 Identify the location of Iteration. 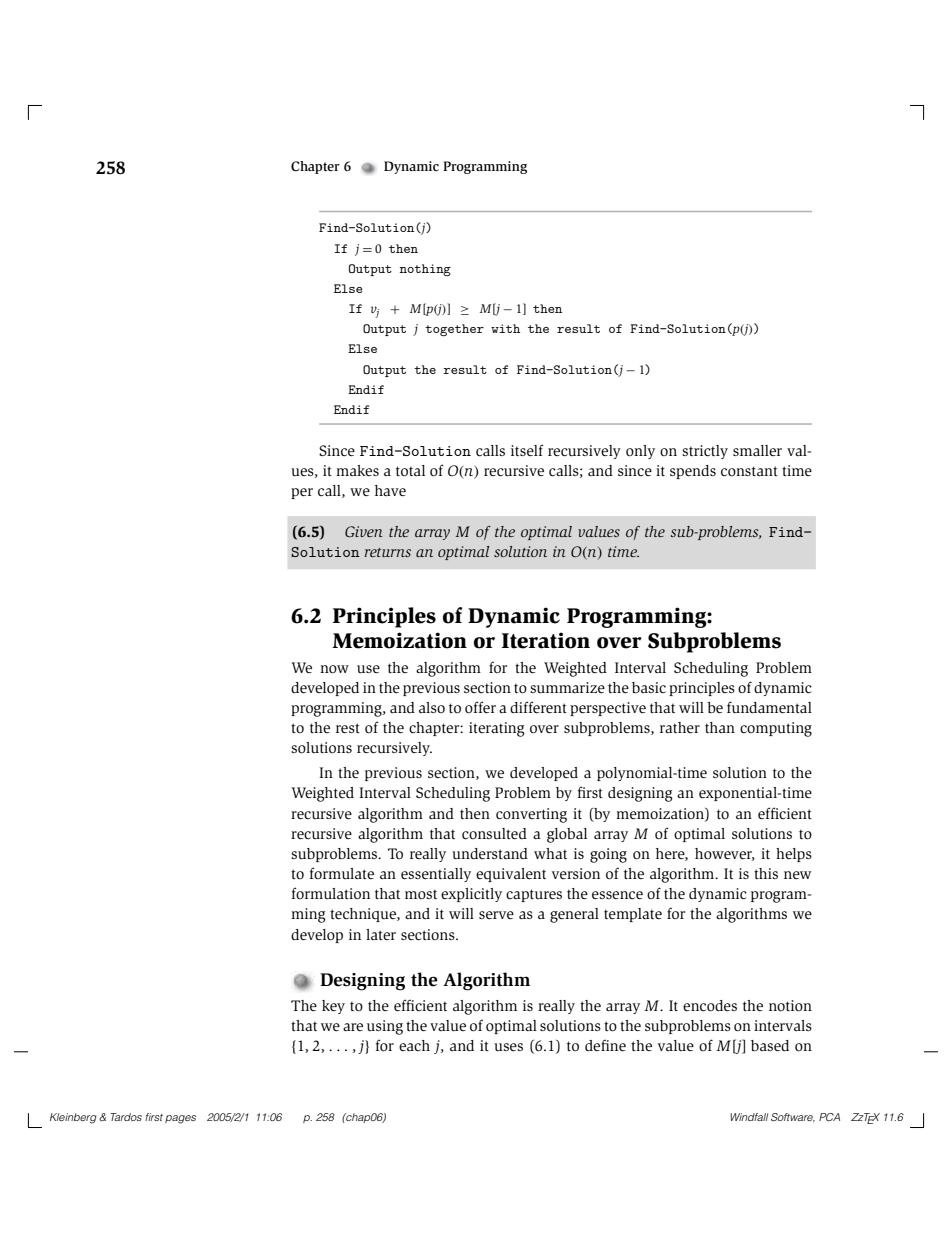
(546, 640).
